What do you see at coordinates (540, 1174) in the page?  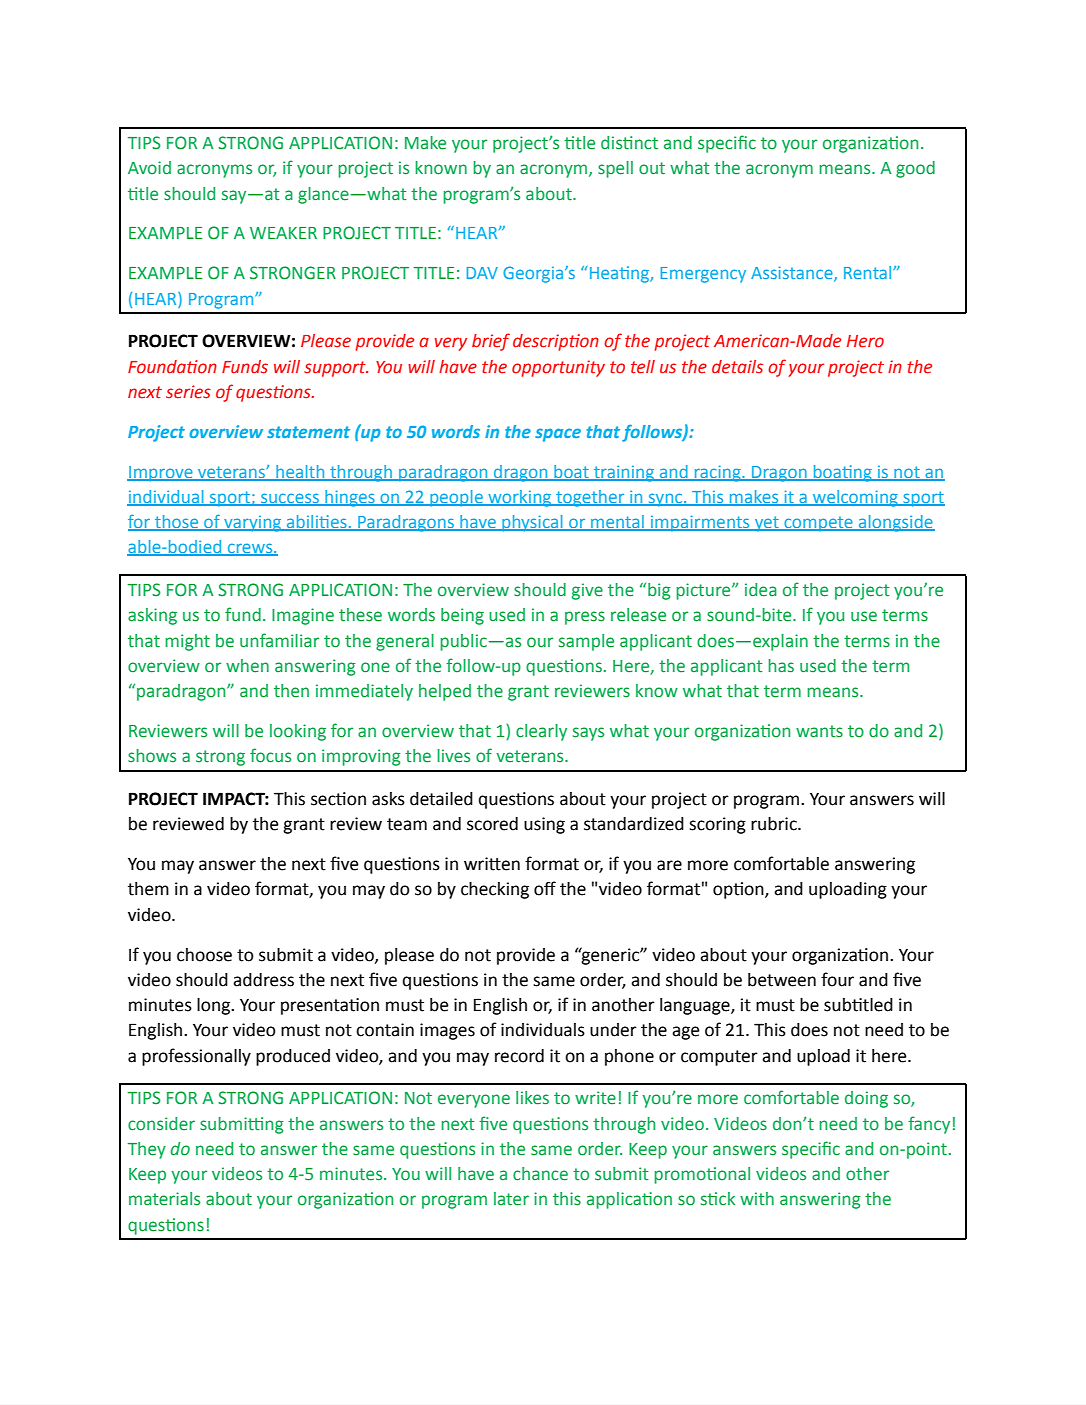 I see `chance` at bounding box center [540, 1174].
